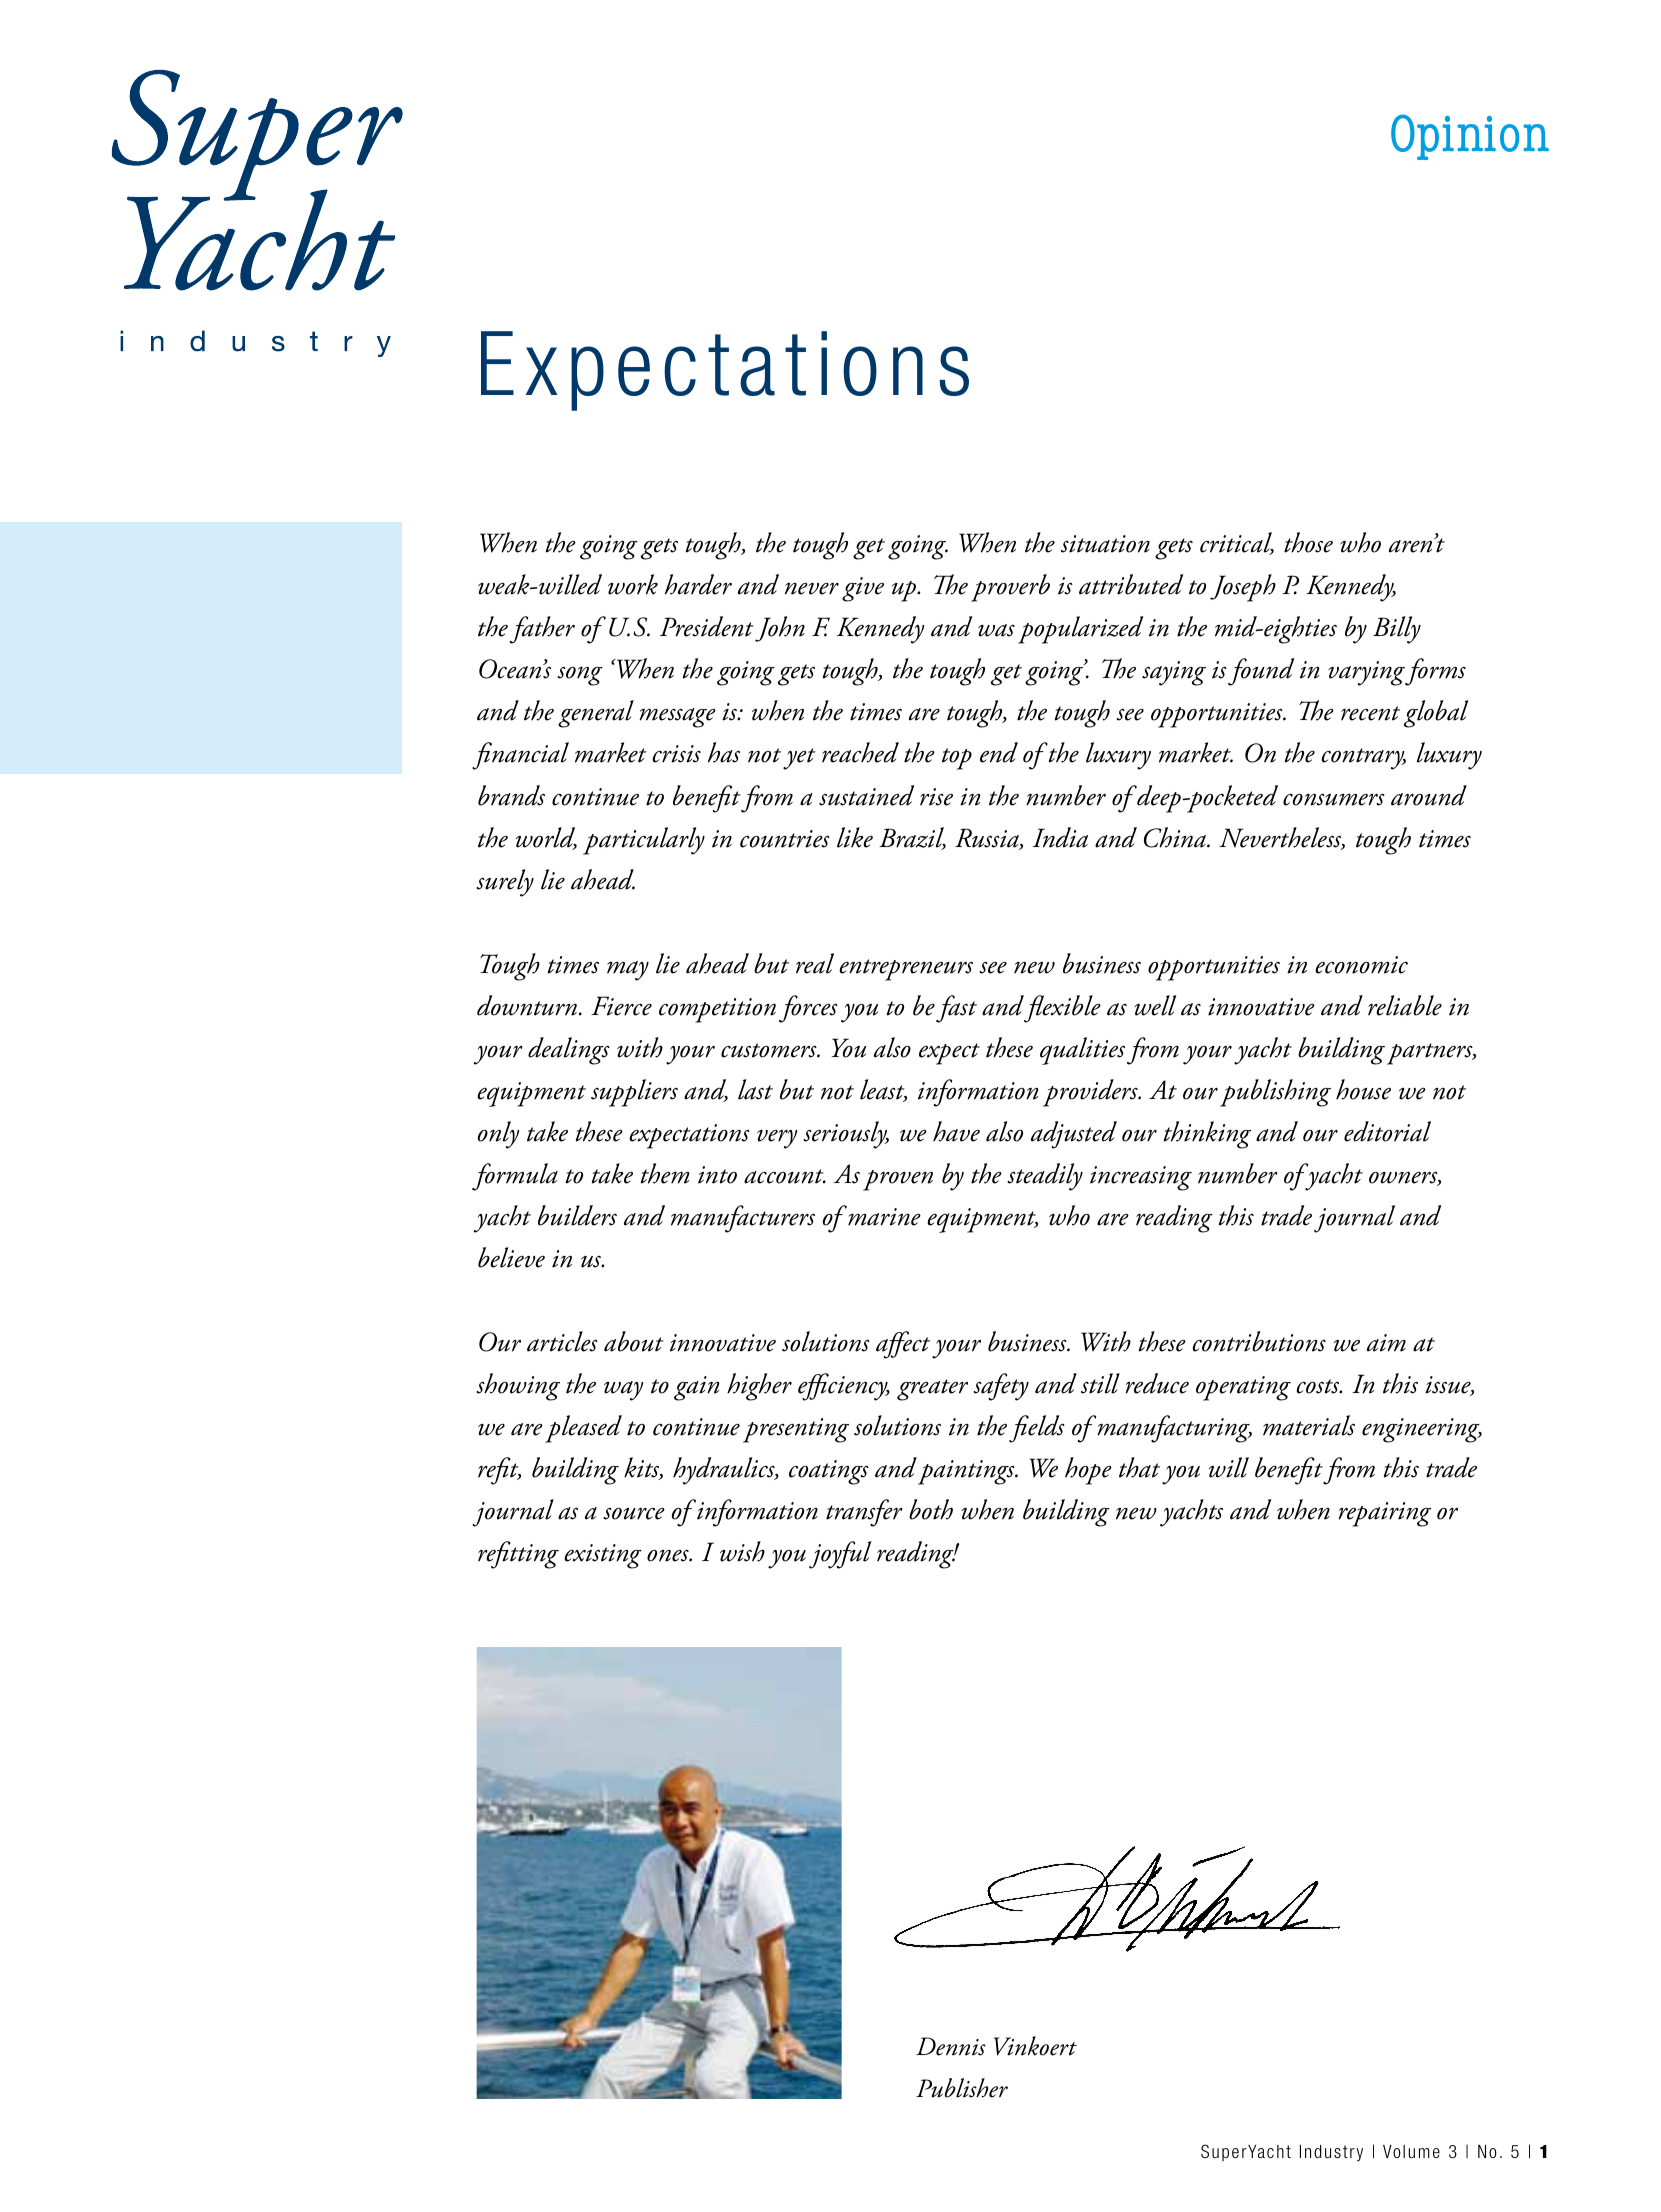 This screenshot has height=2212, width=1661. What do you see at coordinates (1308, 542) in the screenshot?
I see `those` at bounding box center [1308, 542].
